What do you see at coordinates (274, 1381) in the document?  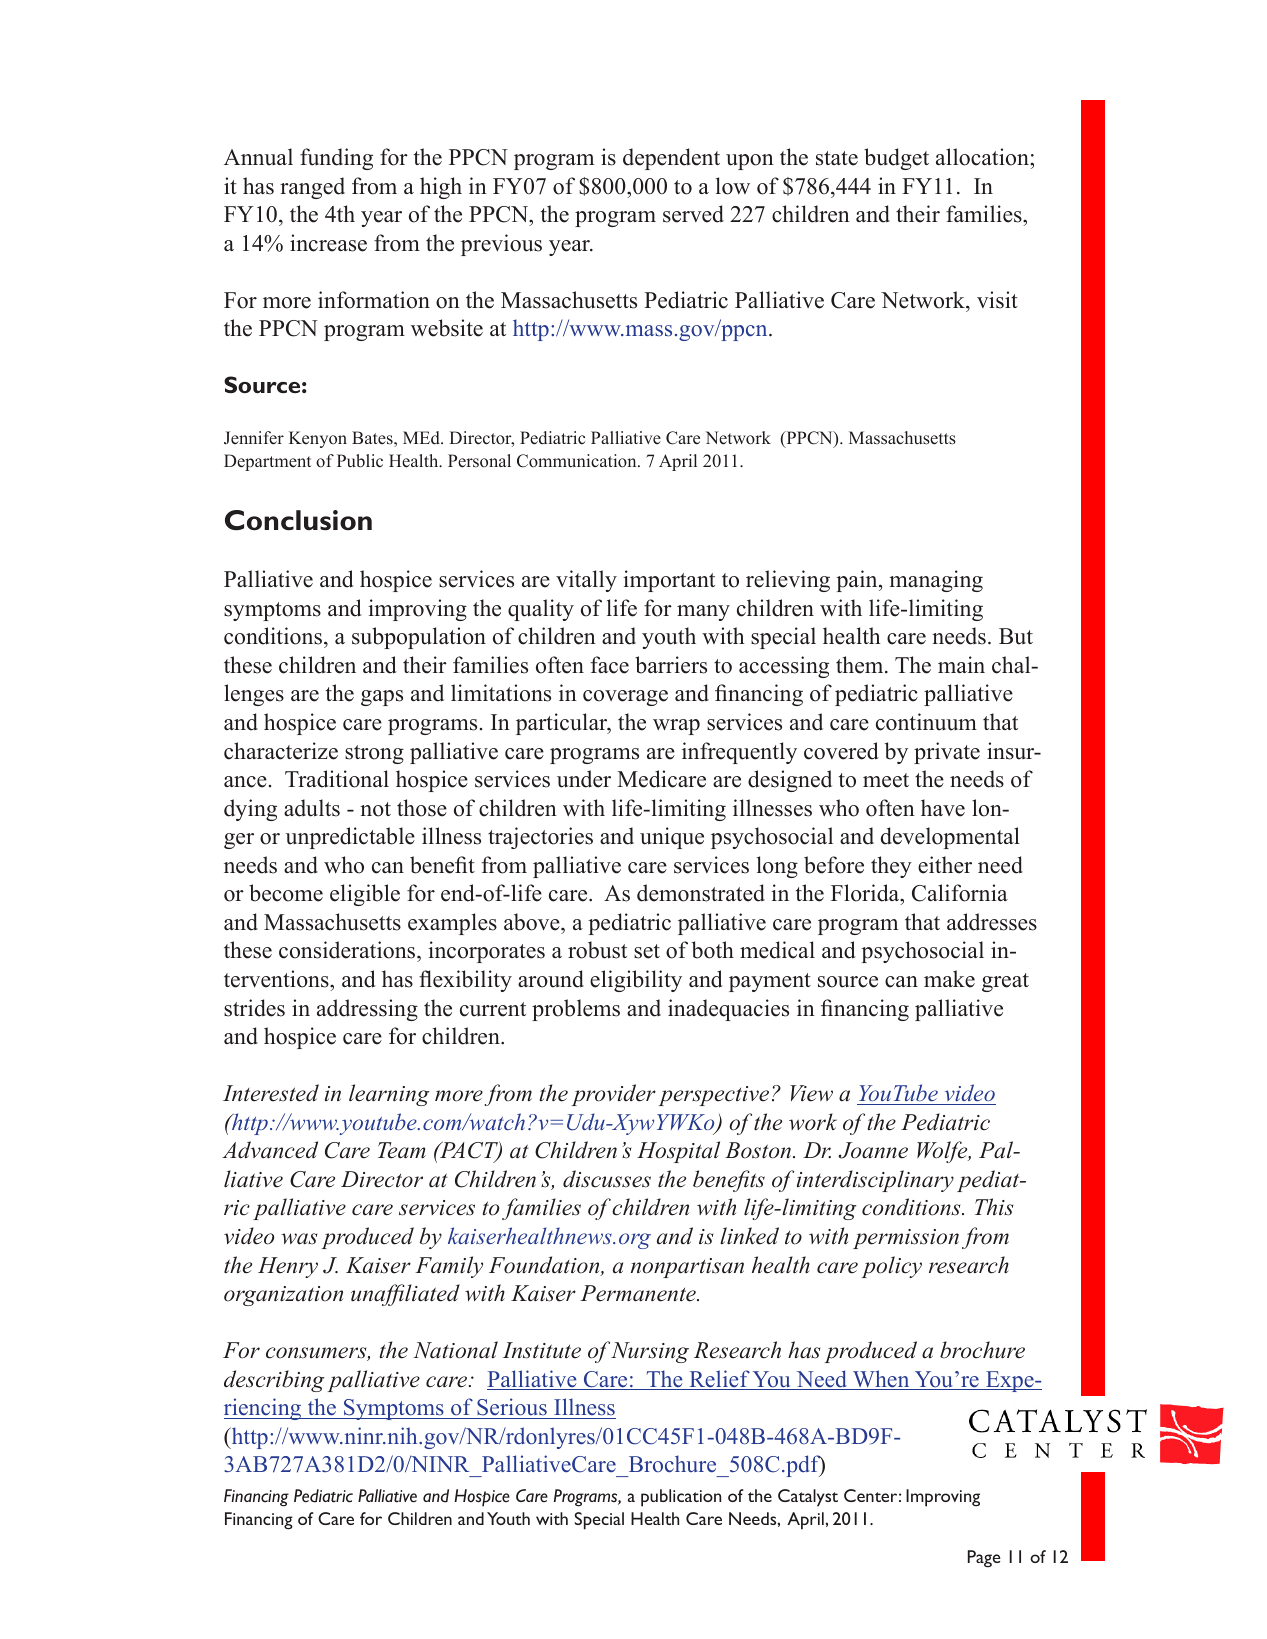 I see `describing` at bounding box center [274, 1381].
